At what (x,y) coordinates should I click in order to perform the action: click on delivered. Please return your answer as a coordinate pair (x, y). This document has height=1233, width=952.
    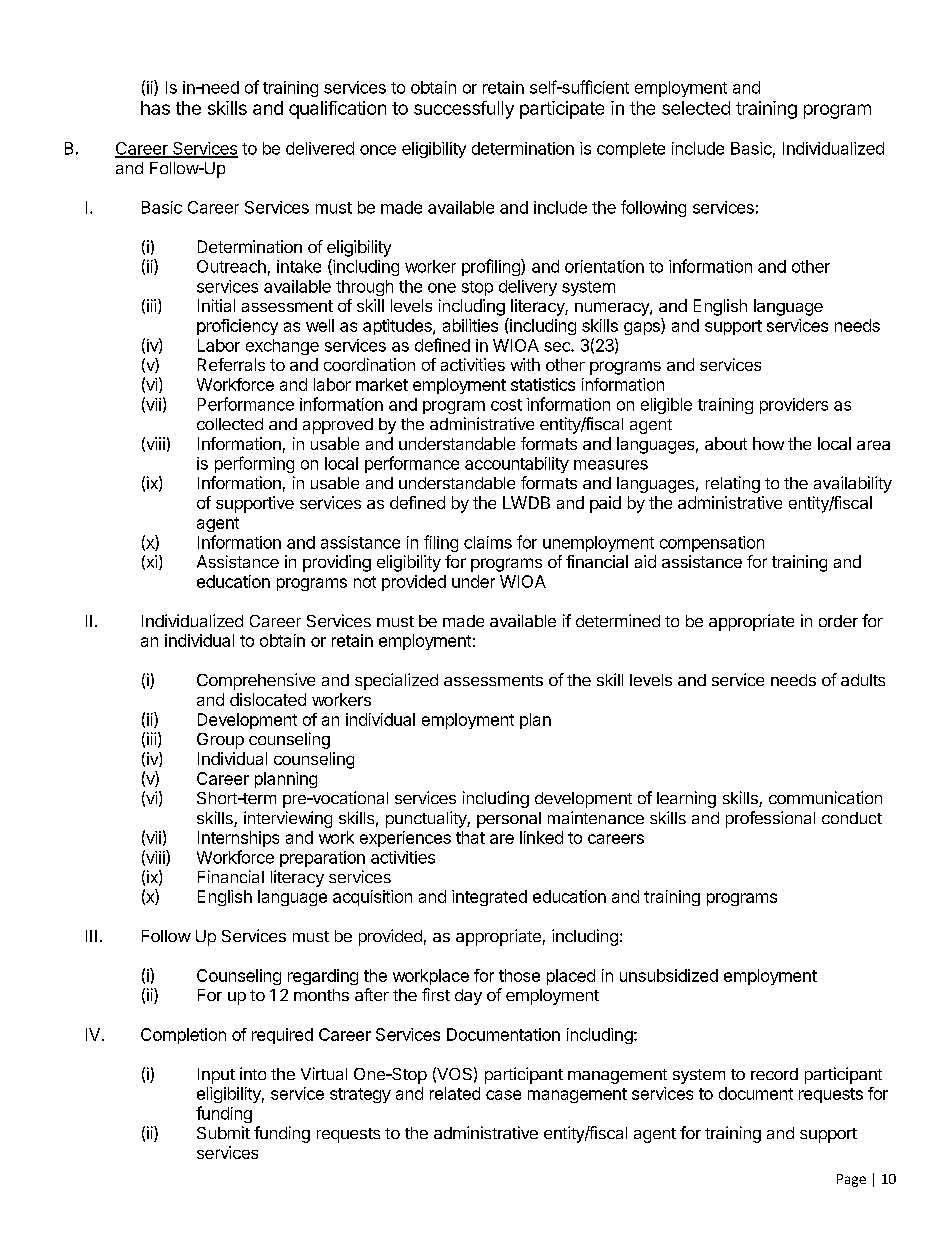
    Looking at the image, I should click on (320, 148).
